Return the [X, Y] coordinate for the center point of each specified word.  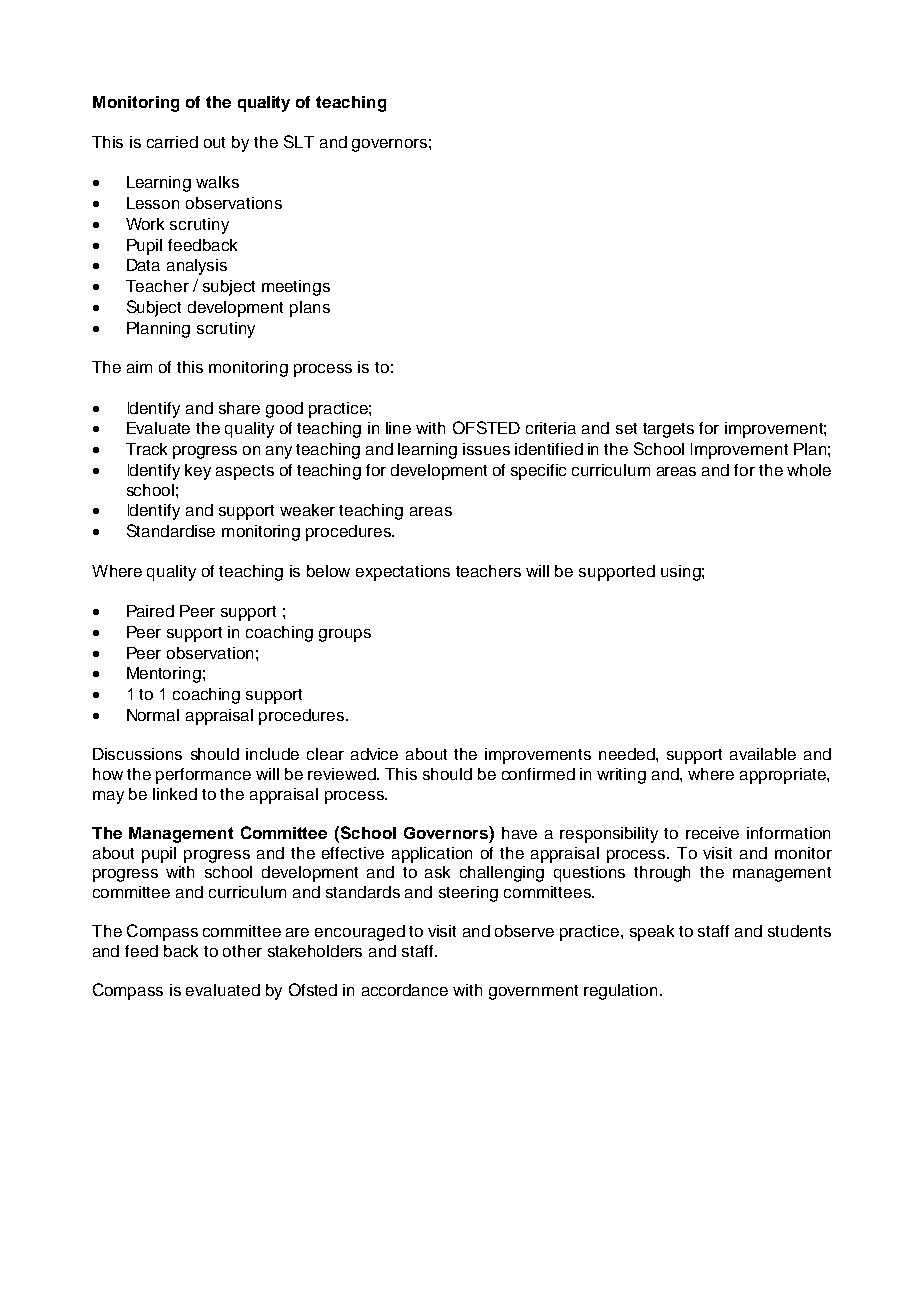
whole [809, 470]
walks [217, 182]
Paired [150, 611]
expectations [403, 573]
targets [668, 430]
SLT [299, 141]
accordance [405, 990]
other [242, 951]
